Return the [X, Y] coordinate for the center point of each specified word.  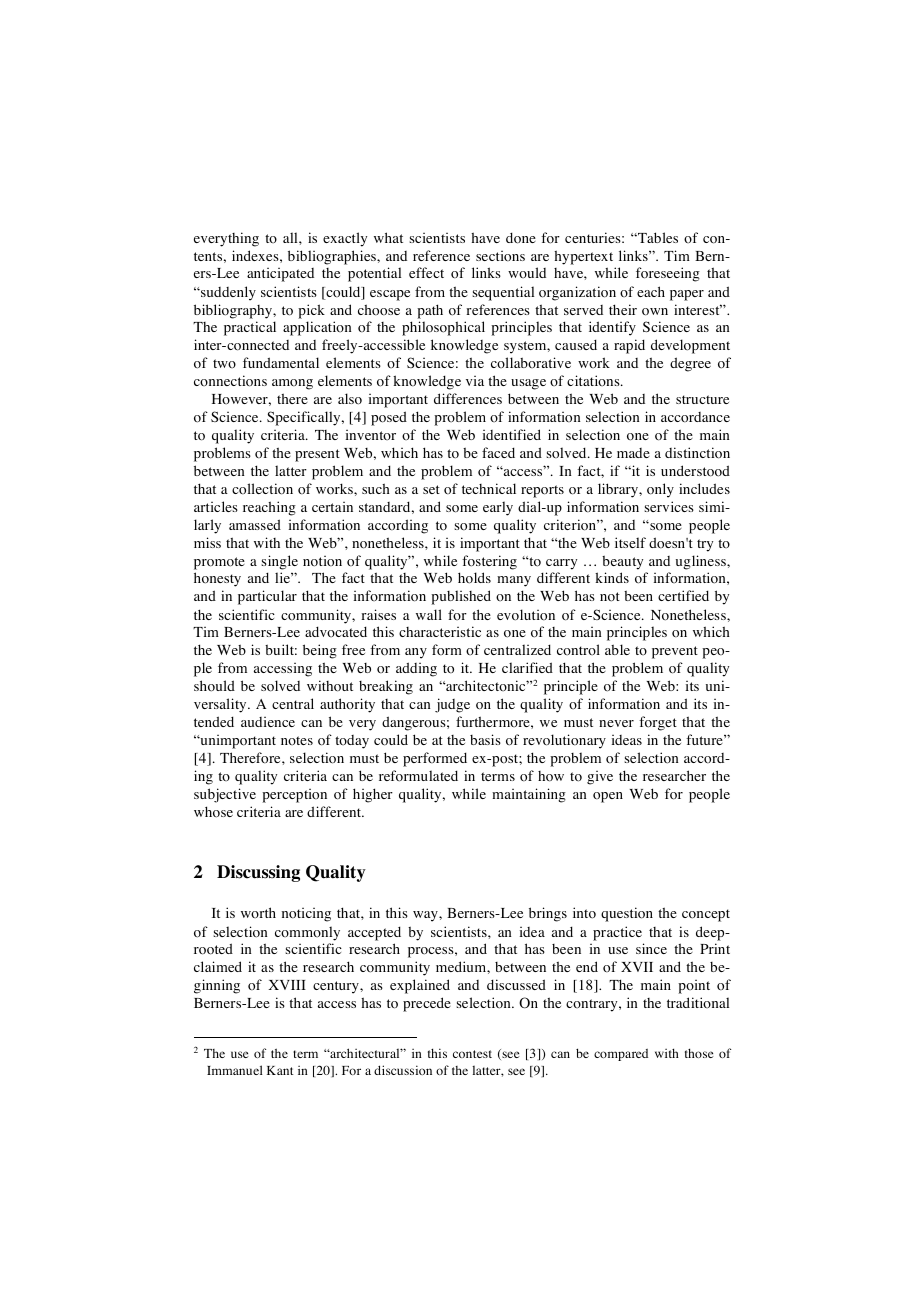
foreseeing [668, 274]
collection [262, 489]
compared [621, 1055]
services [669, 506]
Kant [280, 1070]
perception [294, 796]
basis [485, 739]
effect [426, 272]
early [498, 508]
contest [472, 1054]
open [608, 797]
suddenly [227, 293]
